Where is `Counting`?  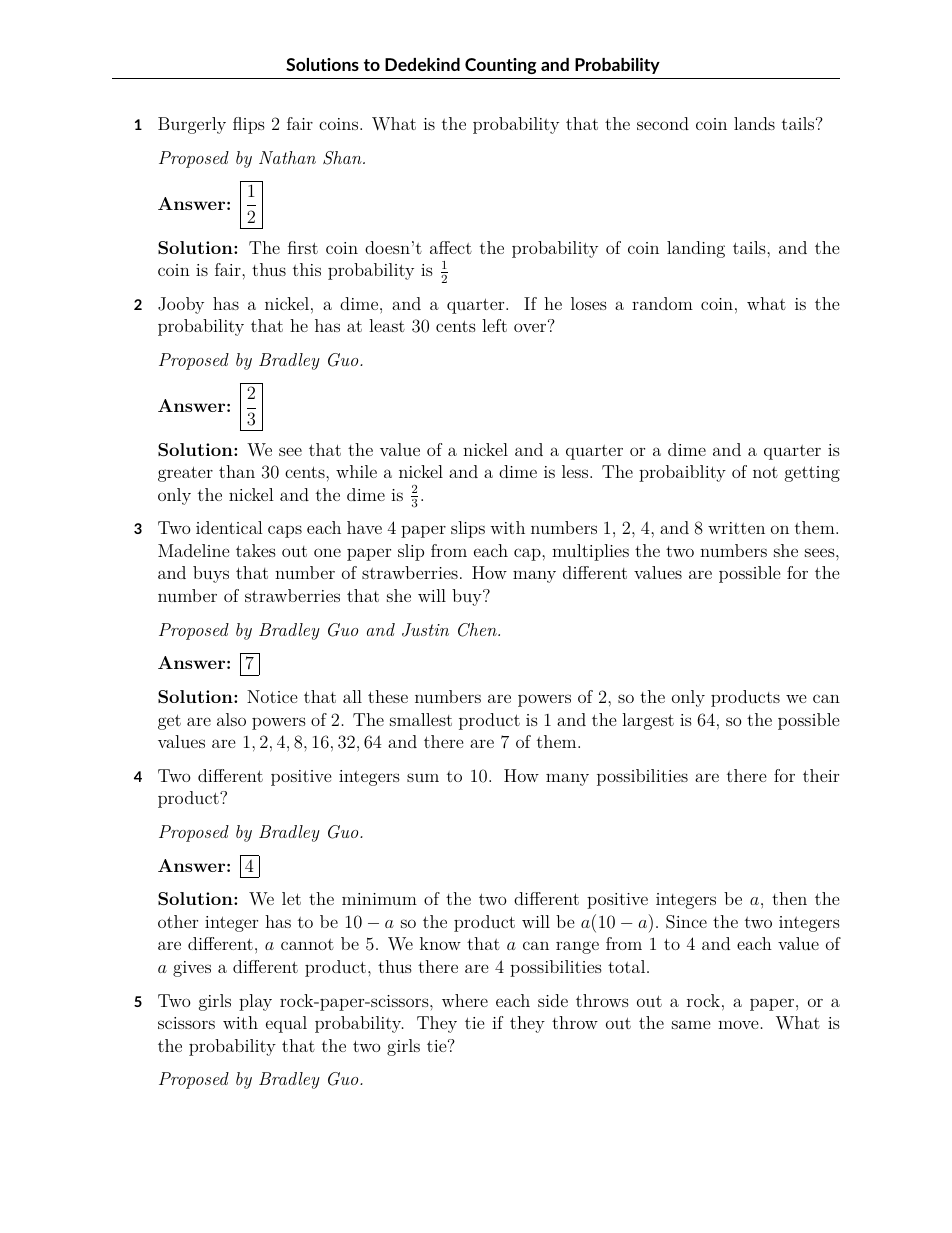 Counting is located at coordinates (501, 66).
